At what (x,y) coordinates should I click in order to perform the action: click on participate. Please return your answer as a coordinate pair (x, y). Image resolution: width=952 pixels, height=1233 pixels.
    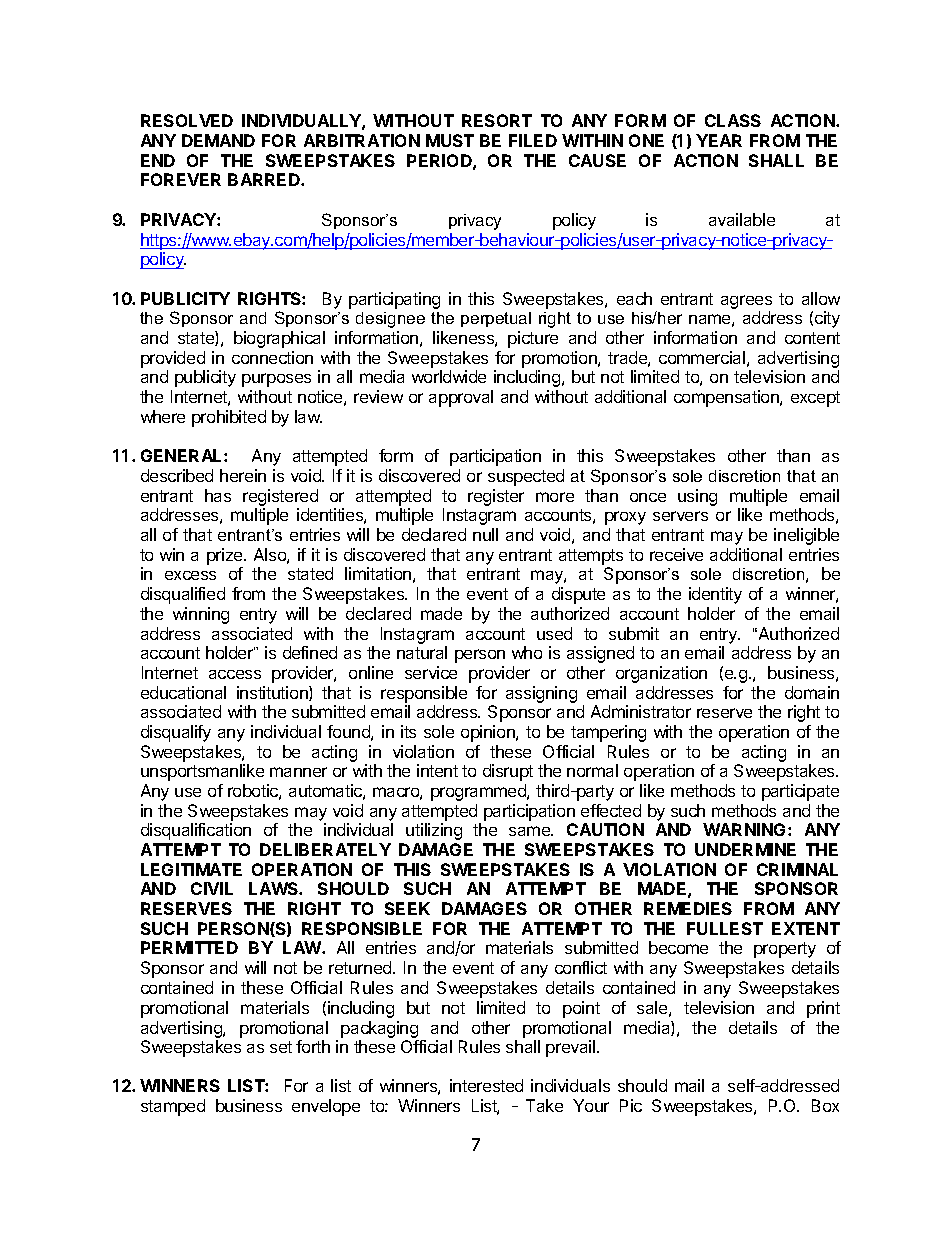
    Looking at the image, I should click on (800, 792).
